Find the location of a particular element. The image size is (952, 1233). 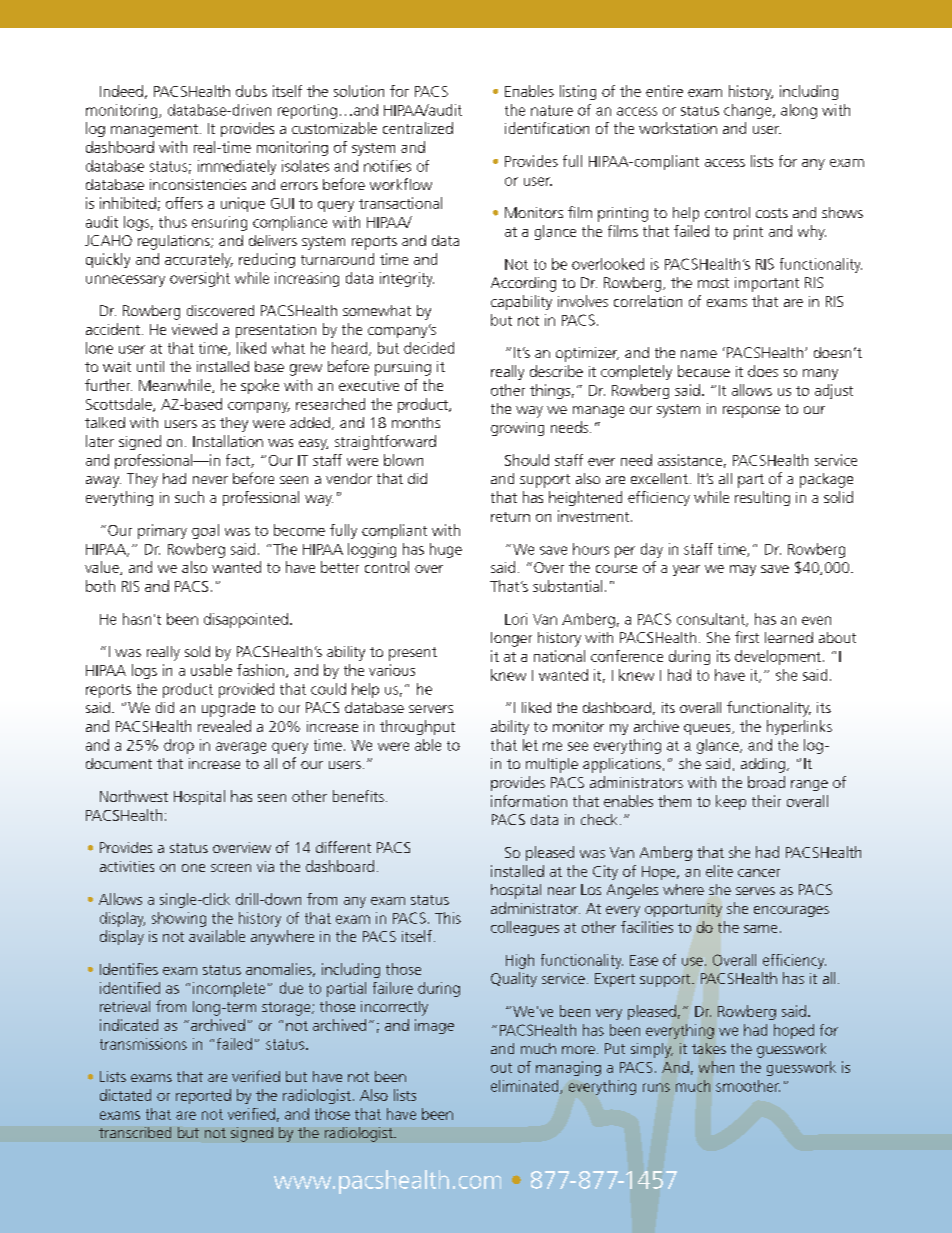

serves is located at coordinates (755, 891).
